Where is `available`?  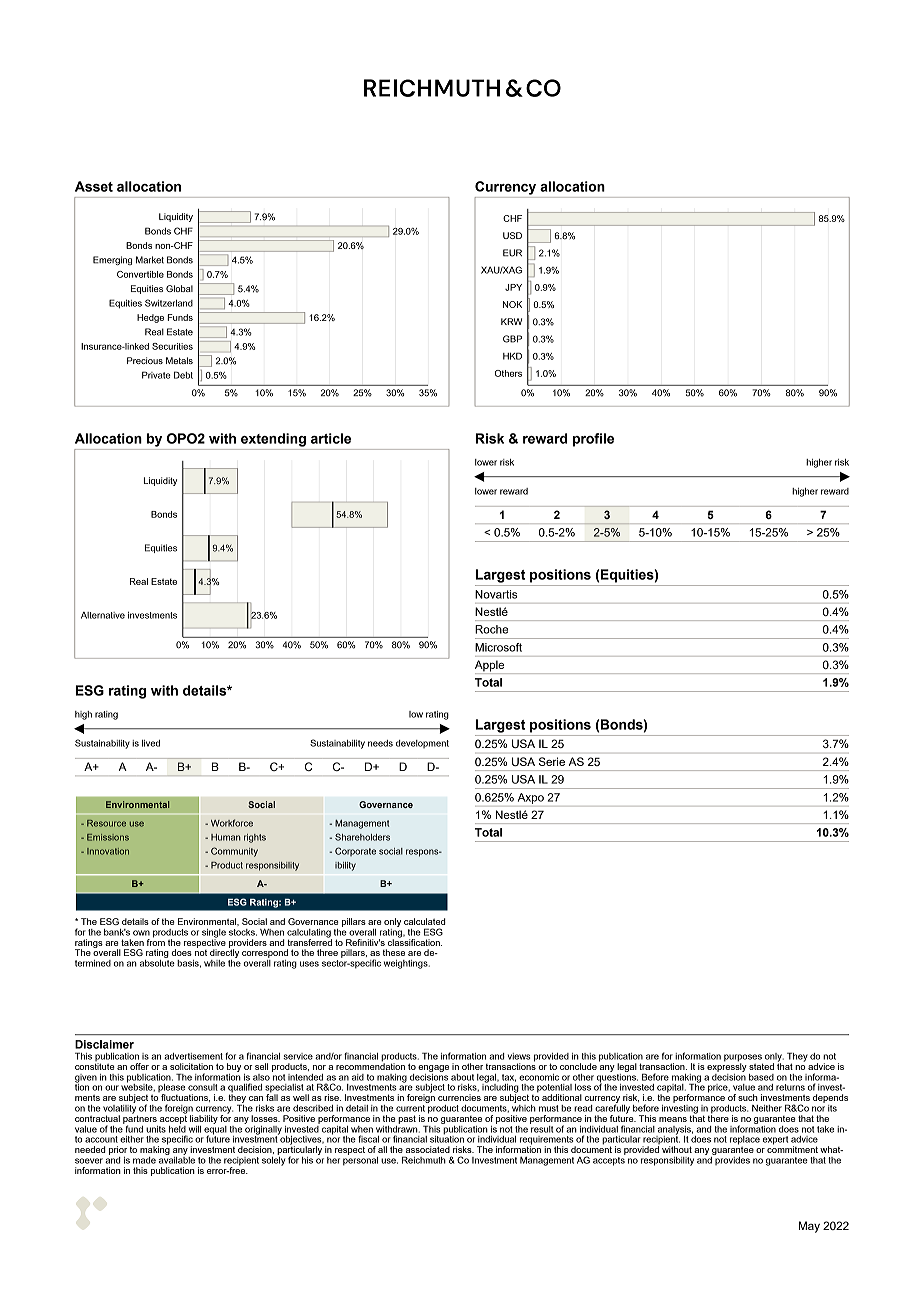 available is located at coordinates (177, 1159).
